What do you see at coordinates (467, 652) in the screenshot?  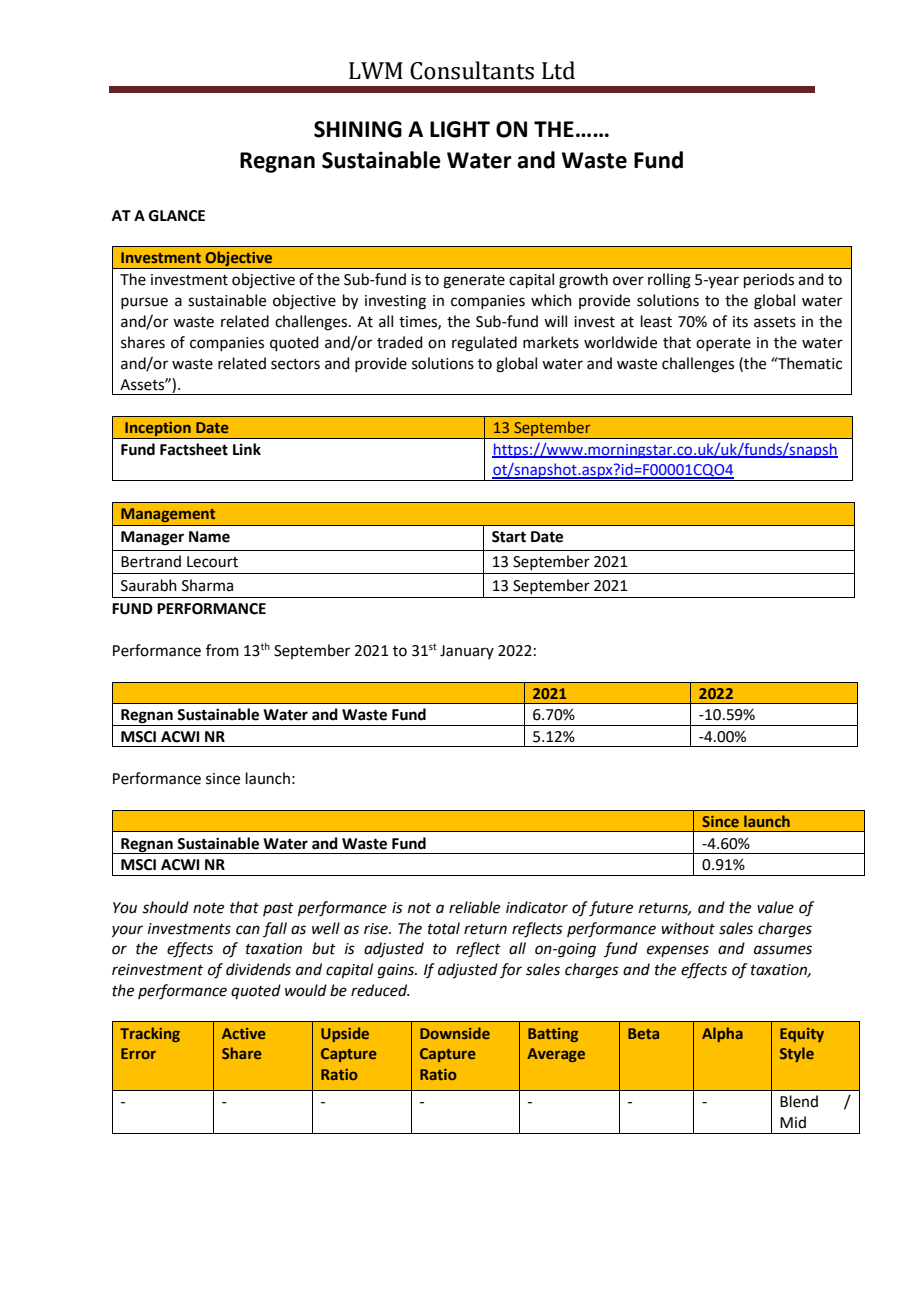 I see `January` at bounding box center [467, 652].
